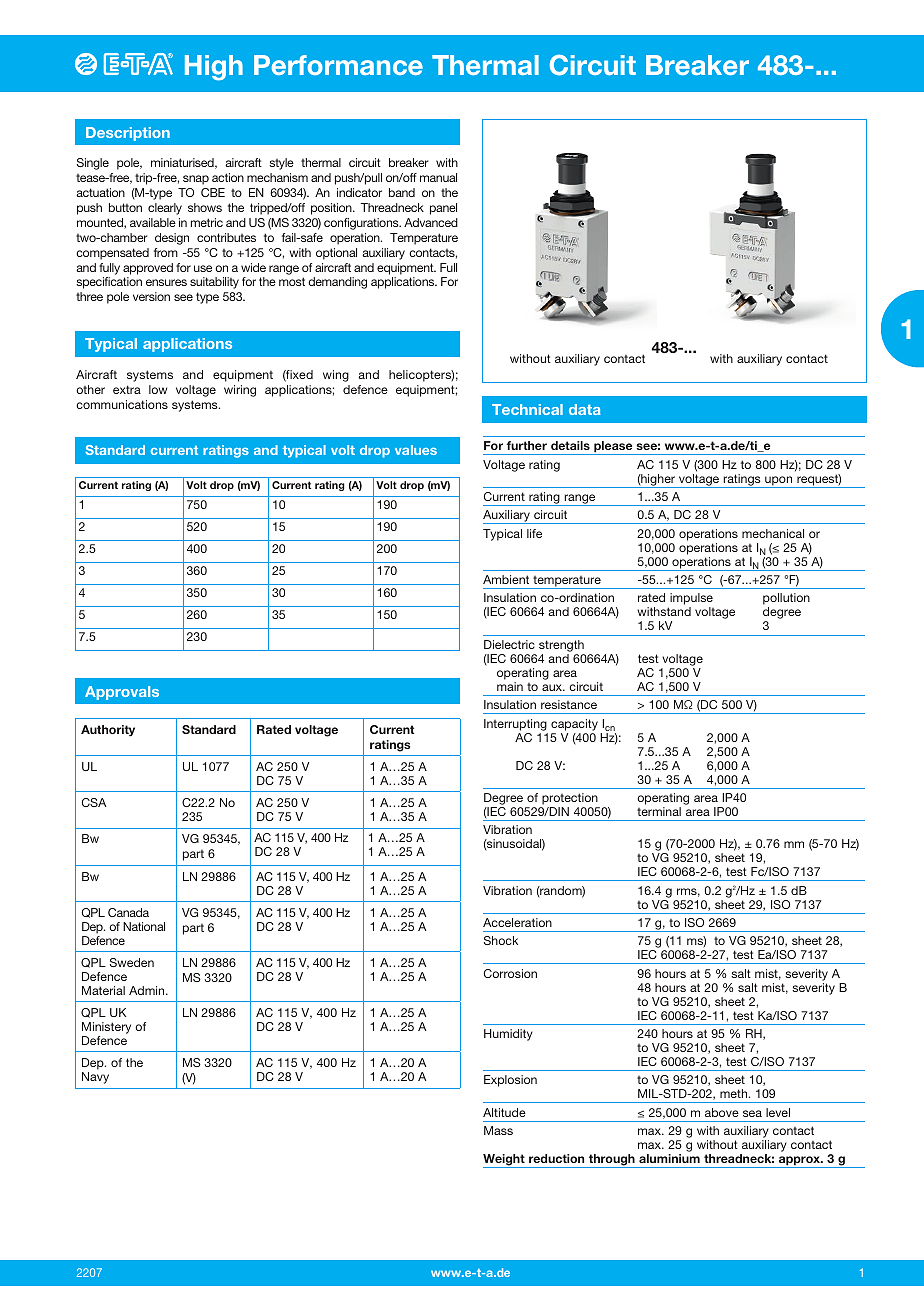 The image size is (924, 1308). Describe the element at coordinates (148, 990) in the page. I see `Admin` at that location.
